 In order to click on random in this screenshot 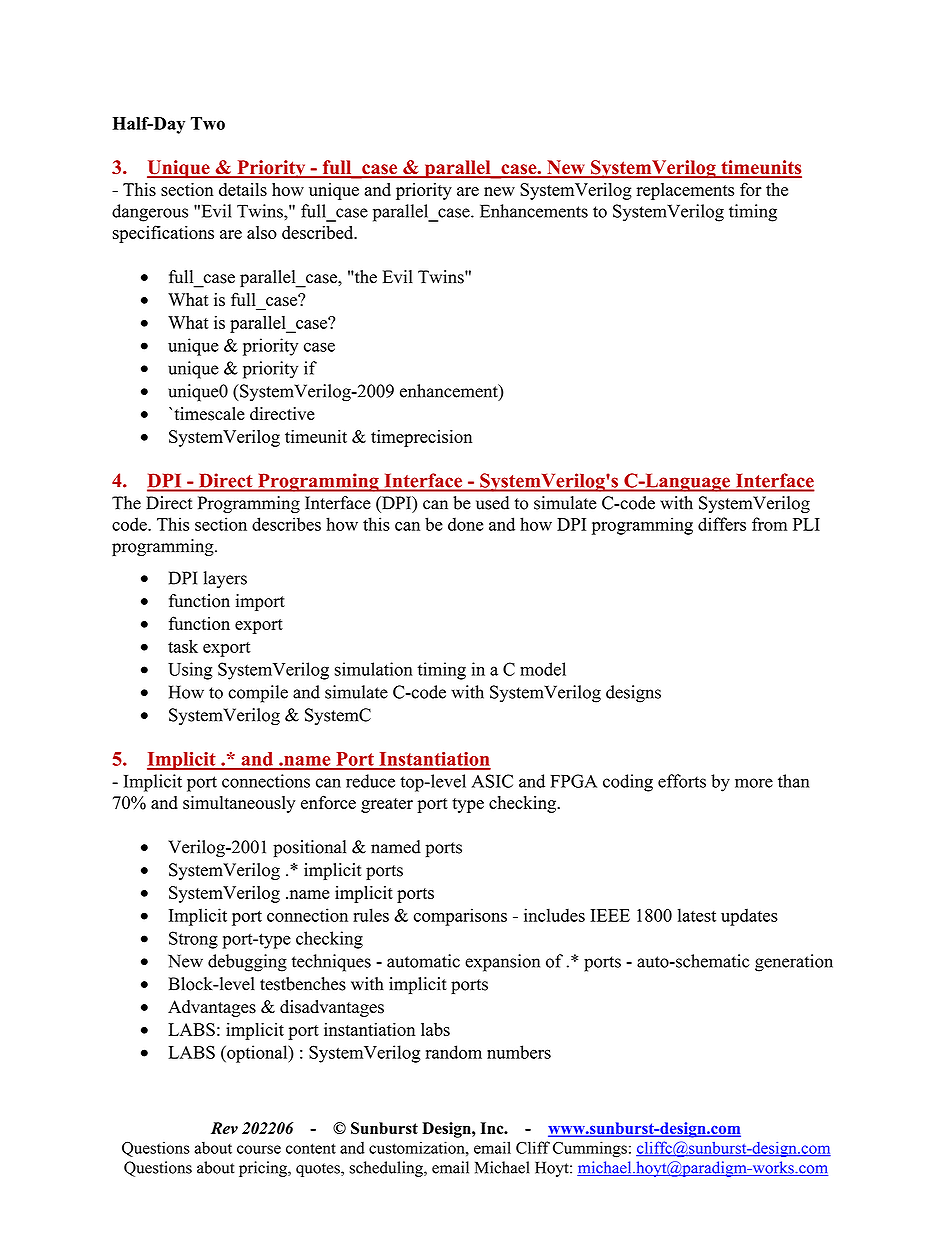, I will do `click(454, 1052)`.
